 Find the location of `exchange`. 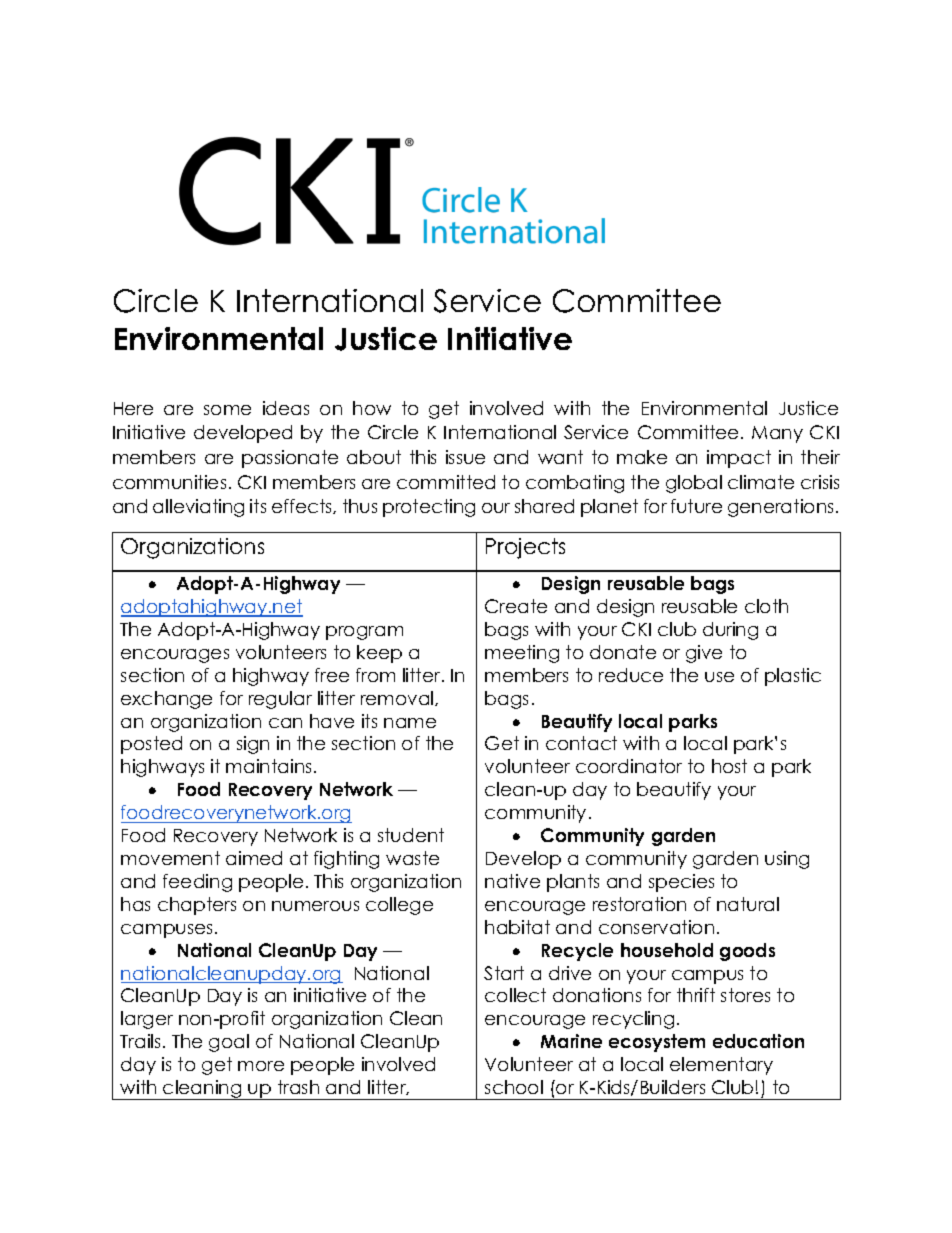

exchange is located at coordinates (166, 700).
